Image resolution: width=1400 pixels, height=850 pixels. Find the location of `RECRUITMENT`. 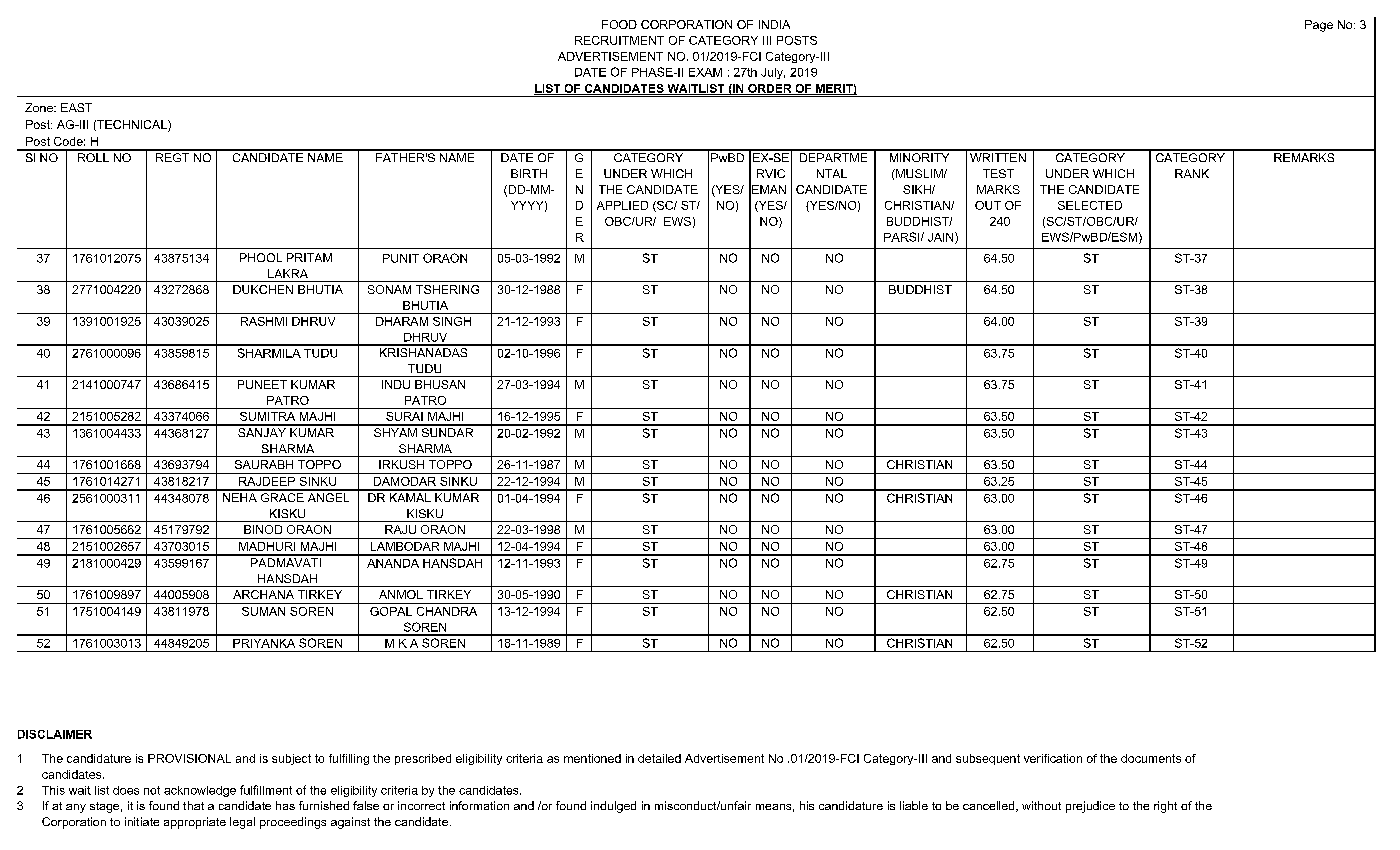

RECRUITMENT is located at coordinates (619, 40).
